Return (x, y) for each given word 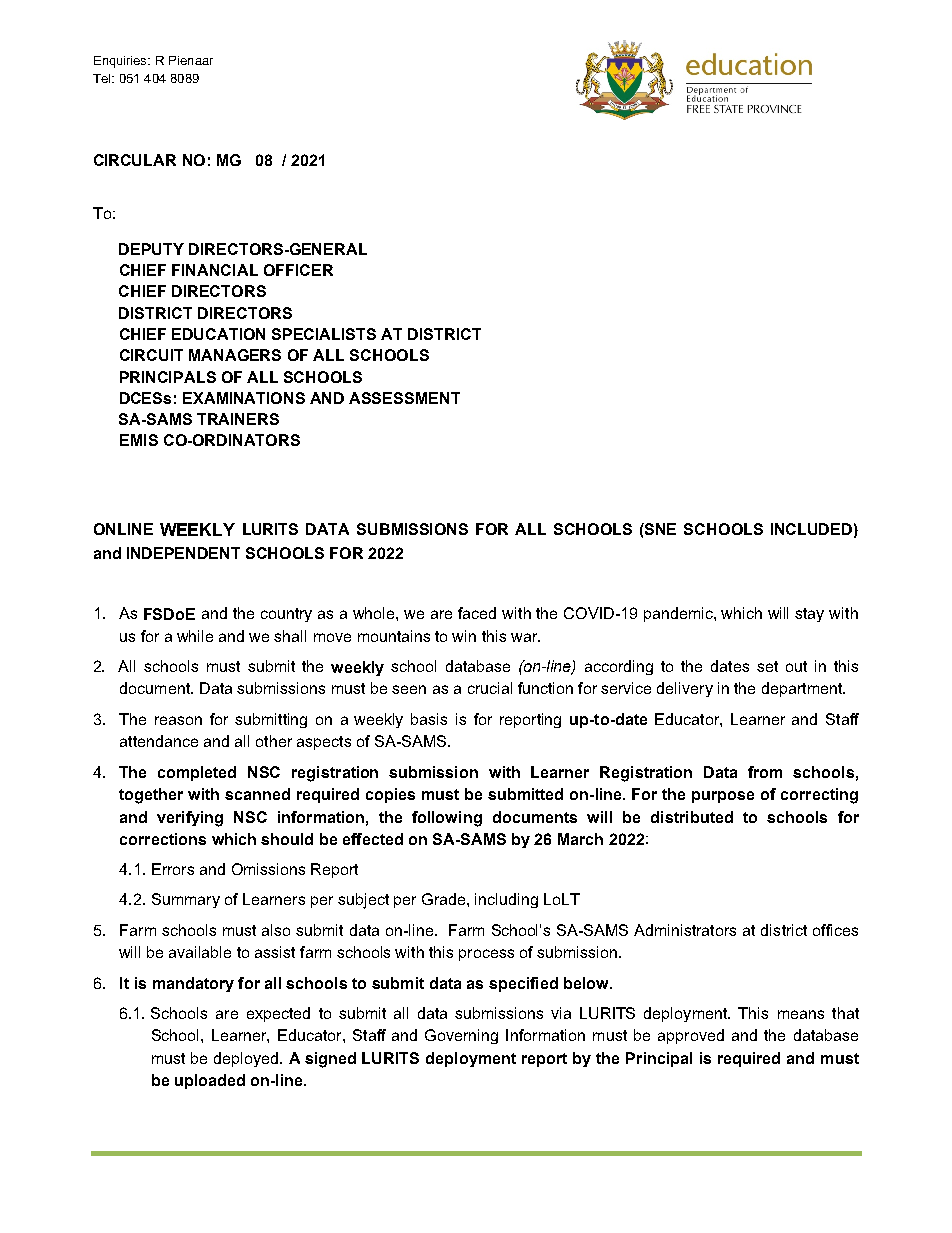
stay (809, 615)
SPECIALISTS (324, 334)
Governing (461, 1036)
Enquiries (122, 62)
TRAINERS (238, 419)
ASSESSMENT (404, 398)
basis (429, 719)
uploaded (210, 1081)
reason (178, 720)
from (765, 772)
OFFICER (298, 270)
